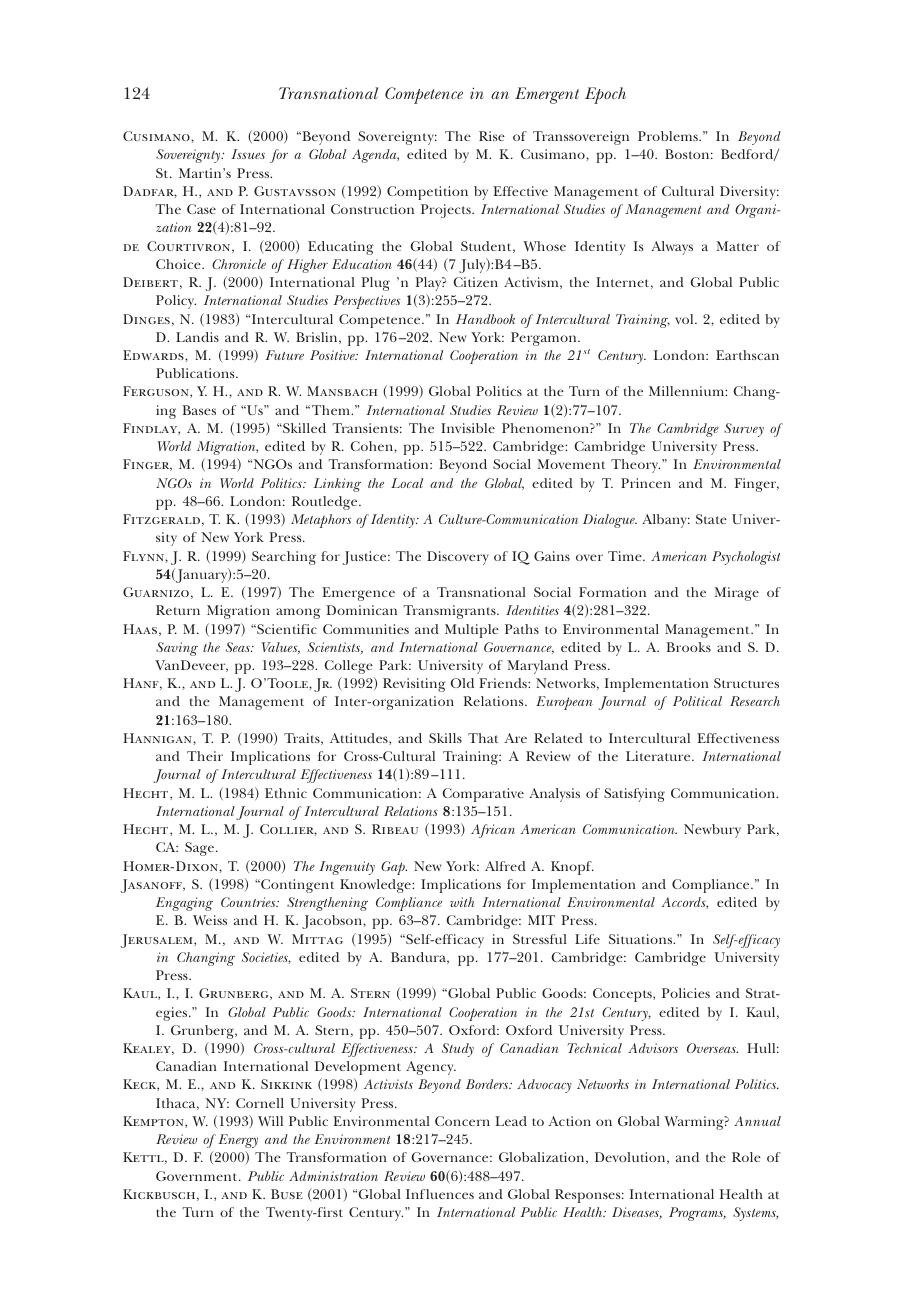 The width and height of the screenshot is (905, 1316). I want to click on Newbury, so click(712, 831).
